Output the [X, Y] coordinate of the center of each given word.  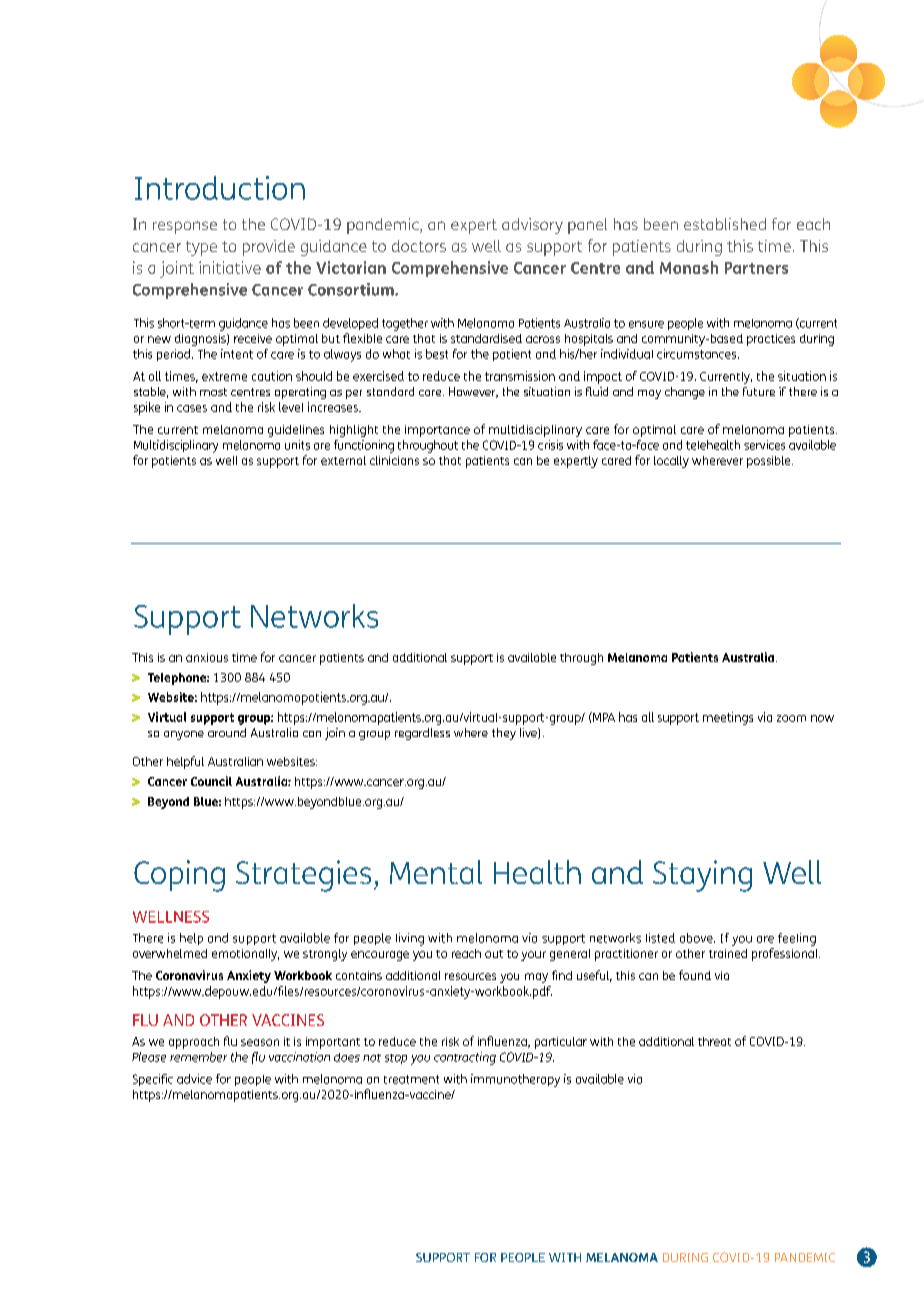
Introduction [220, 188]
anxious [207, 657]
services [764, 445]
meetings [728, 718]
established [725, 224]
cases [192, 408]
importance [437, 431]
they [504, 734]
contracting [465, 1058]
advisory [532, 226]
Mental [436, 872]
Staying [702, 876]
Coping [179, 876]
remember [198, 1057]
